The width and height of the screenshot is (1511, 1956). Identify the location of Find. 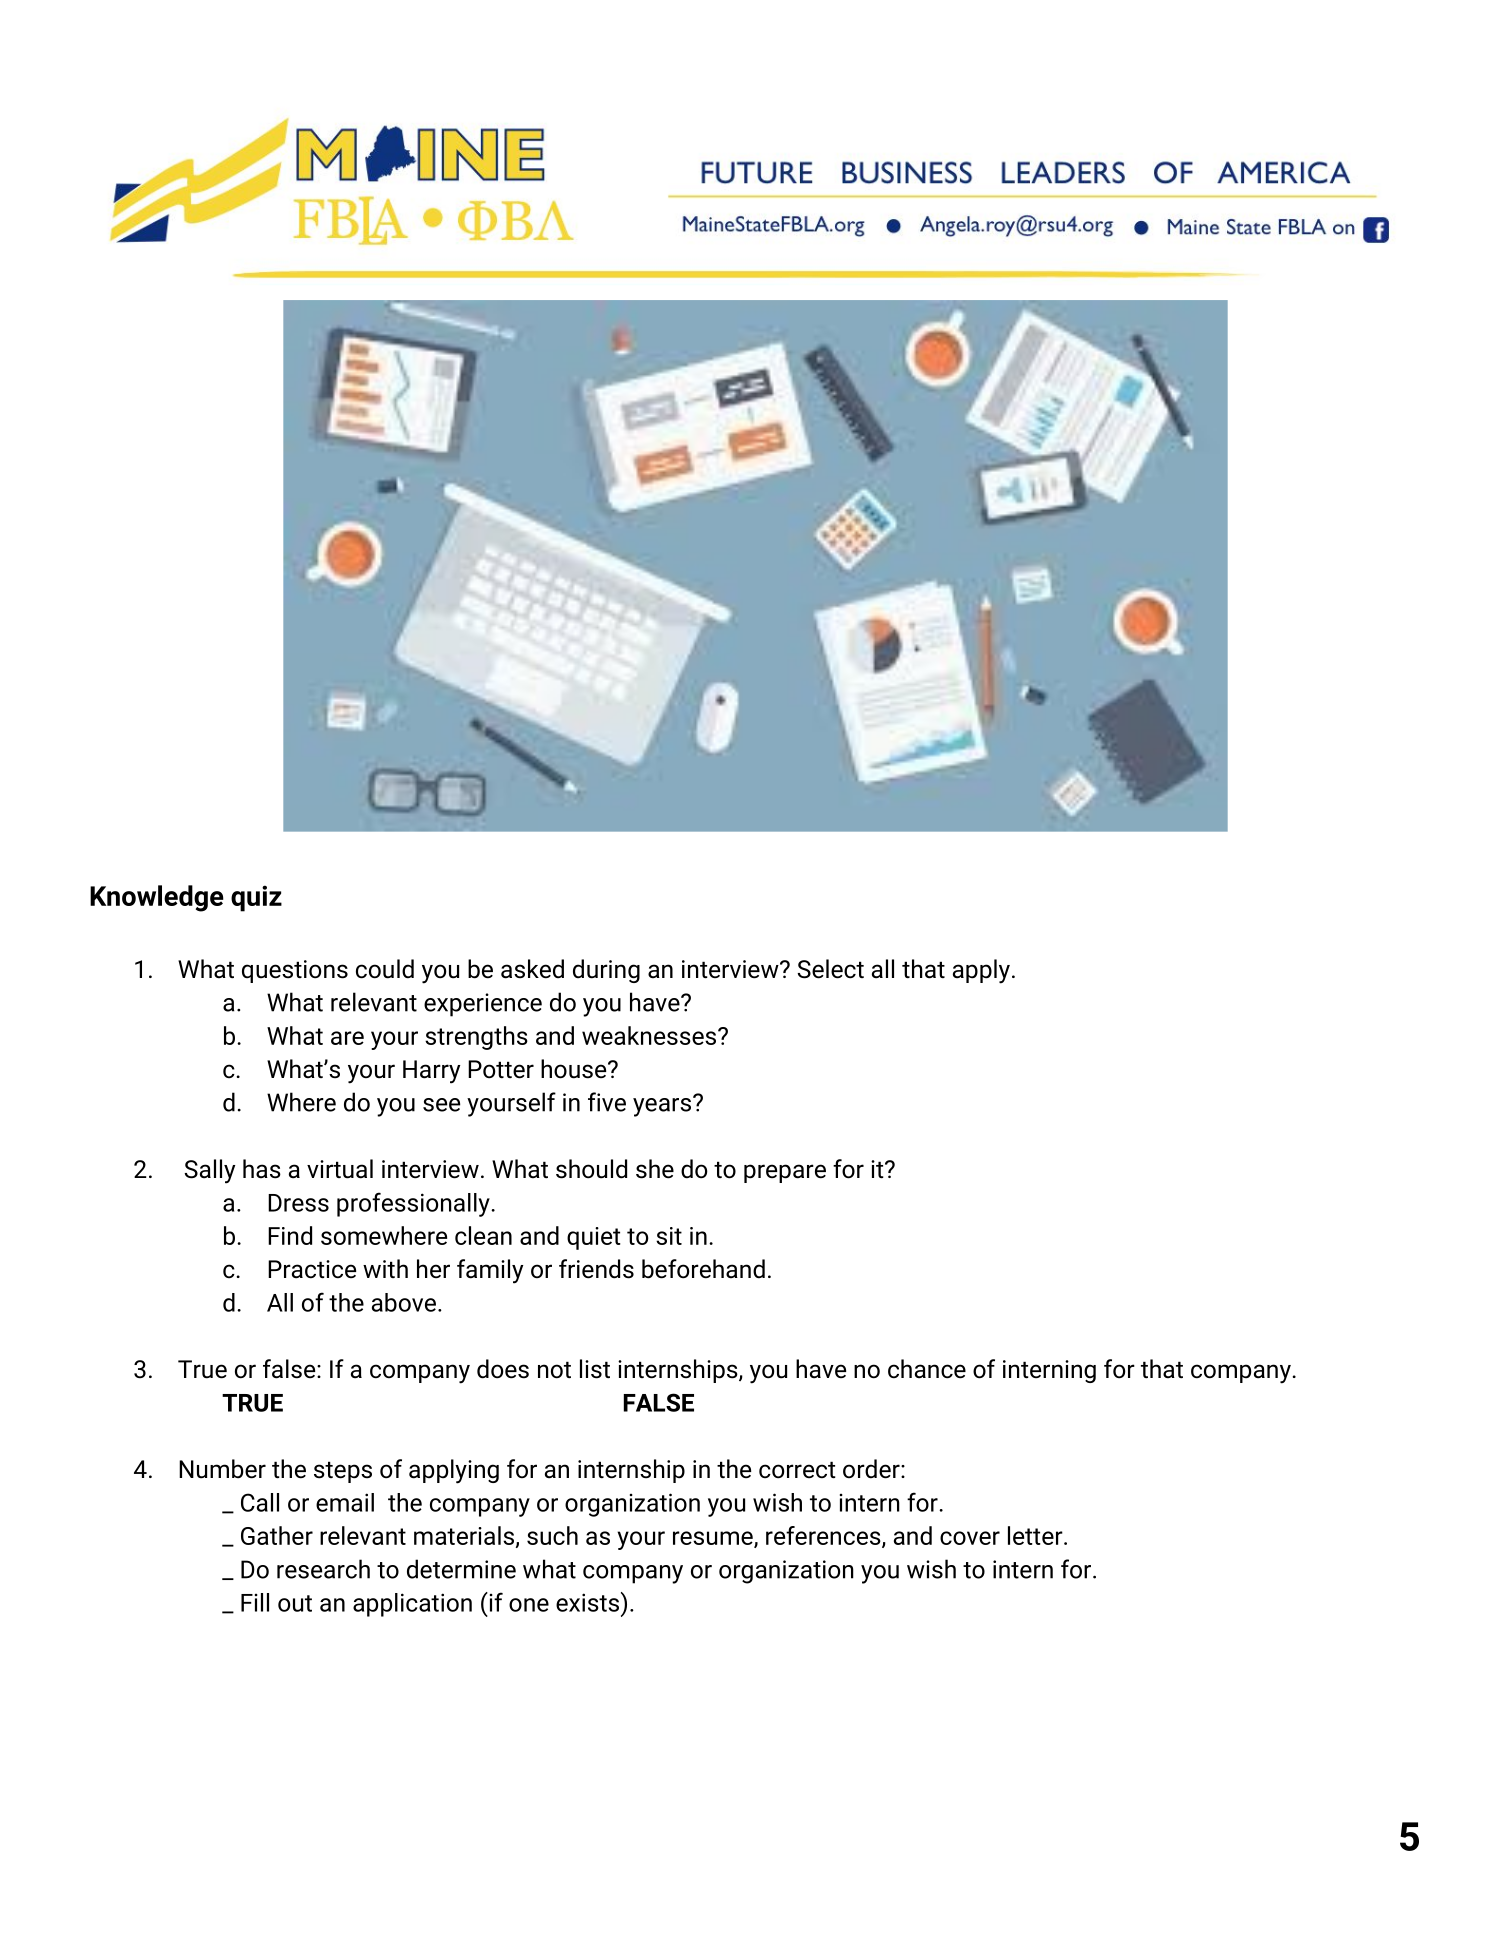
(290, 1235).
